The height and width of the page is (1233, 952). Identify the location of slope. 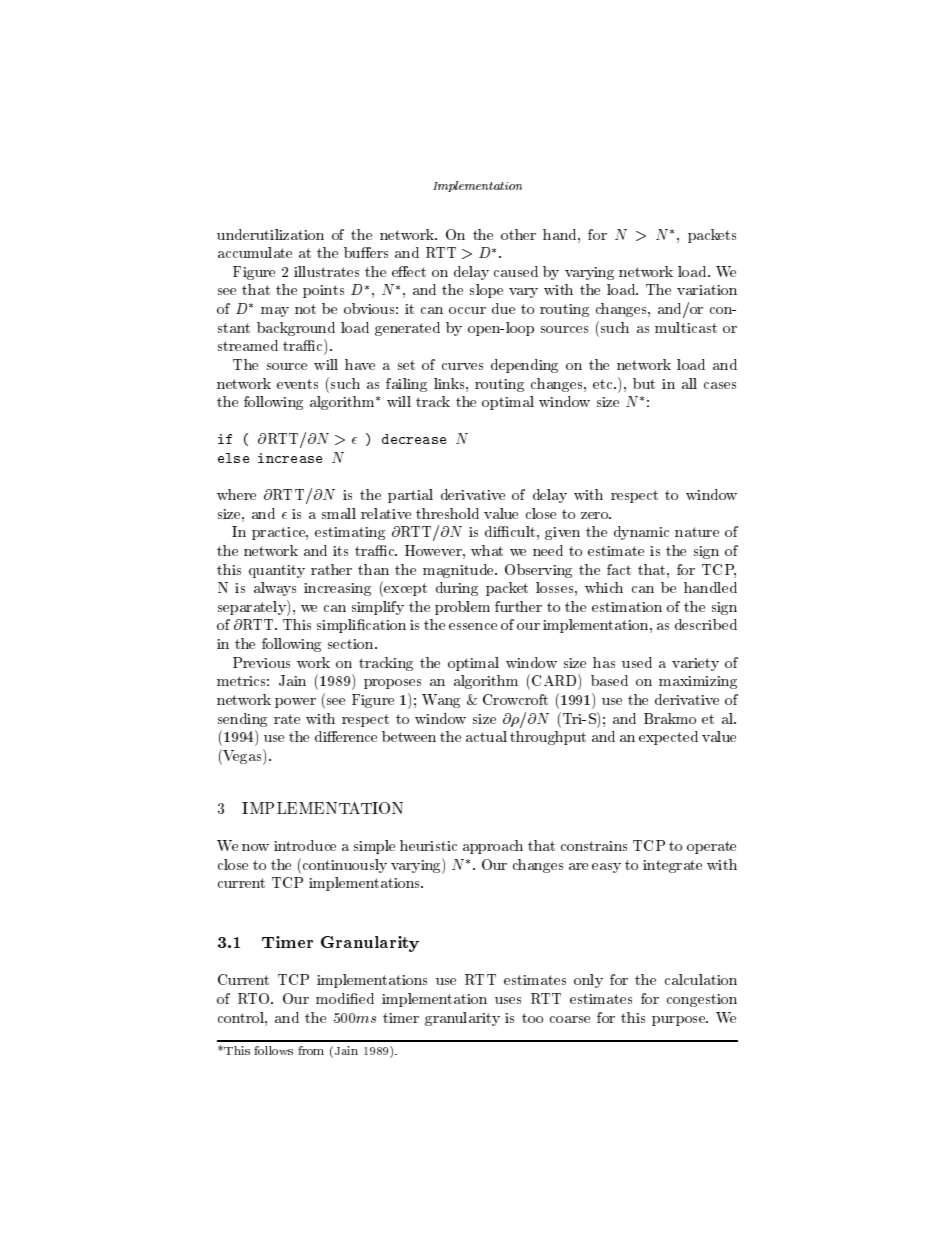
(486, 291).
